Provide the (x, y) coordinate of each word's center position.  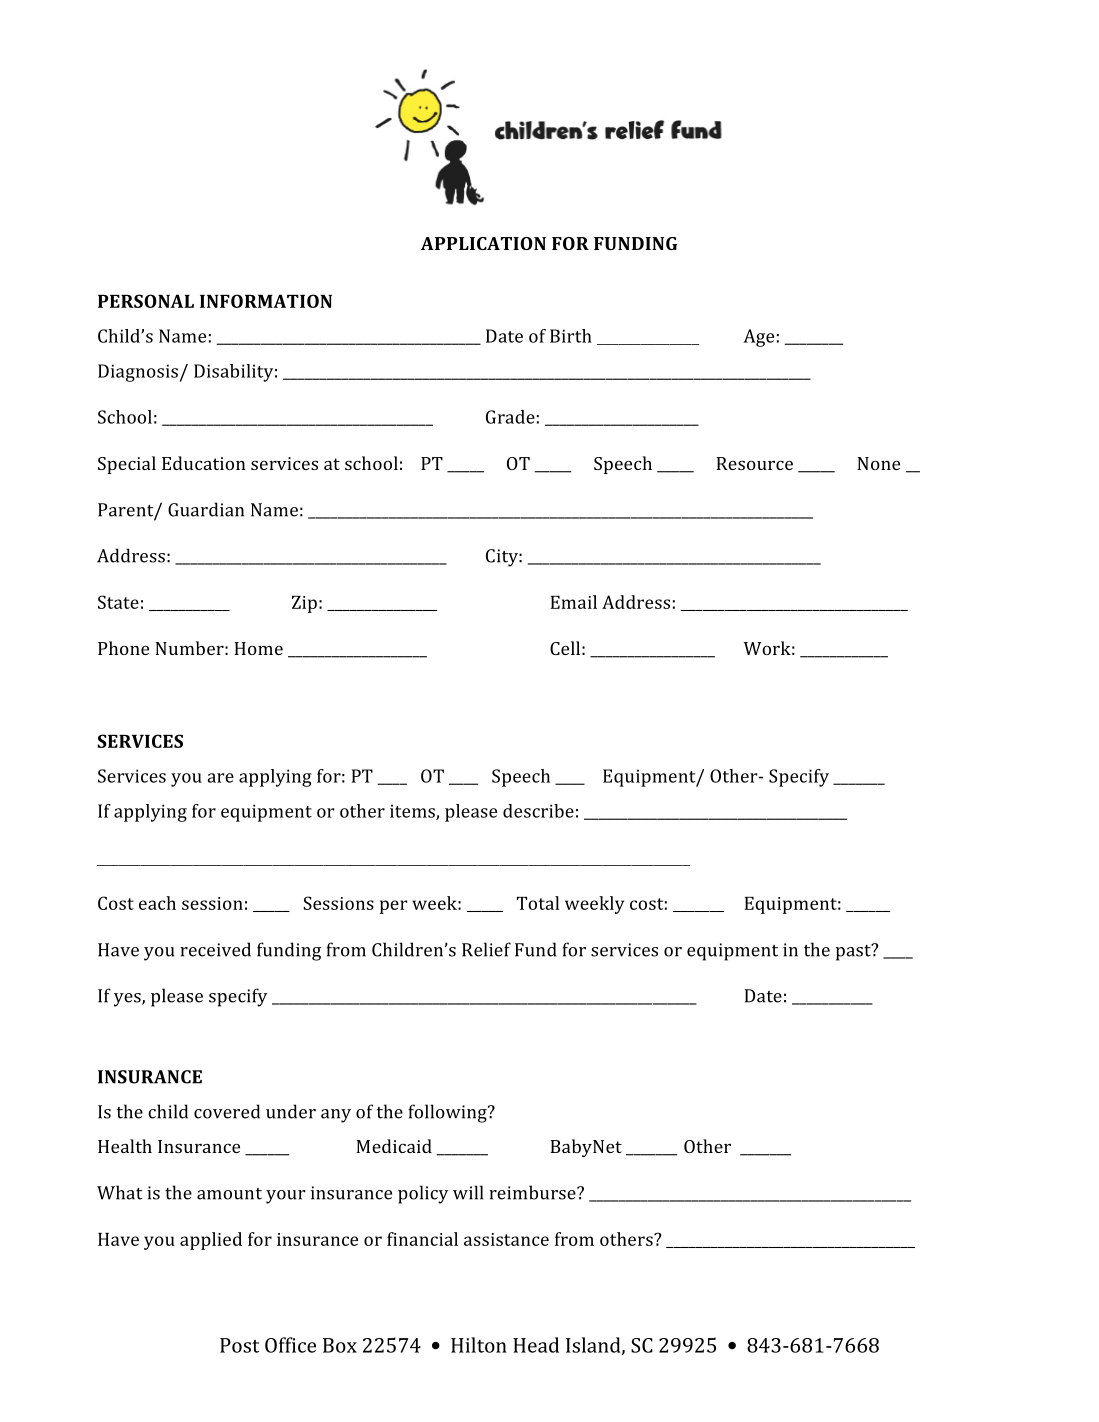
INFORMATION (266, 301)
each (157, 903)
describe (538, 811)
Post (239, 1345)
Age (758, 338)
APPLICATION (483, 243)
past (854, 952)
